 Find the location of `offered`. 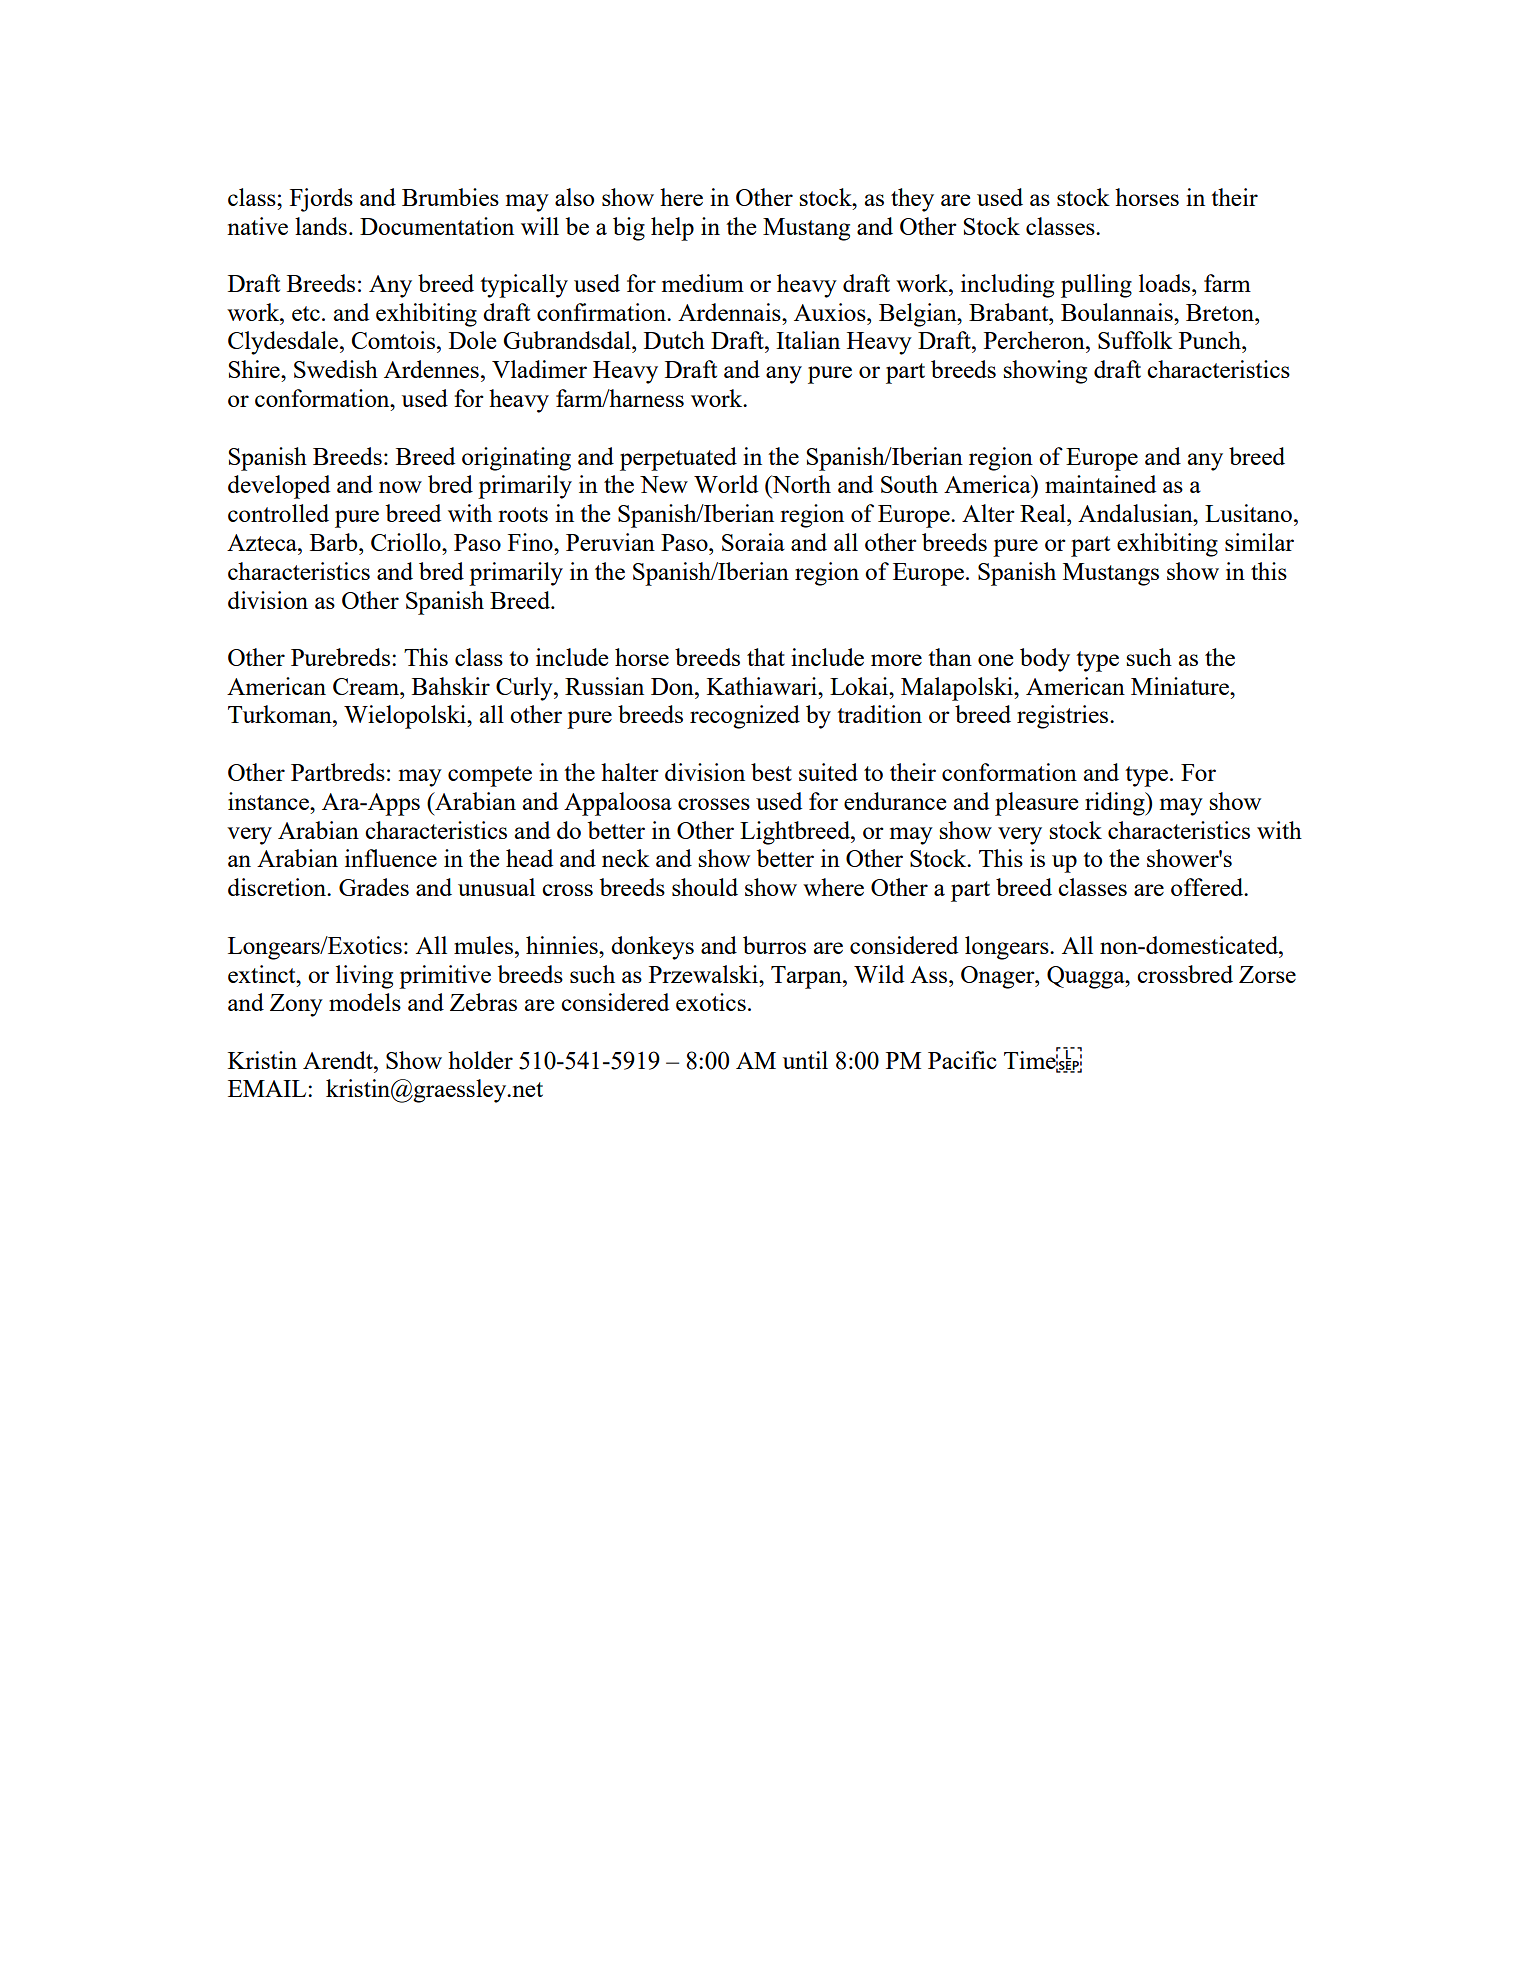

offered is located at coordinates (1208, 887).
